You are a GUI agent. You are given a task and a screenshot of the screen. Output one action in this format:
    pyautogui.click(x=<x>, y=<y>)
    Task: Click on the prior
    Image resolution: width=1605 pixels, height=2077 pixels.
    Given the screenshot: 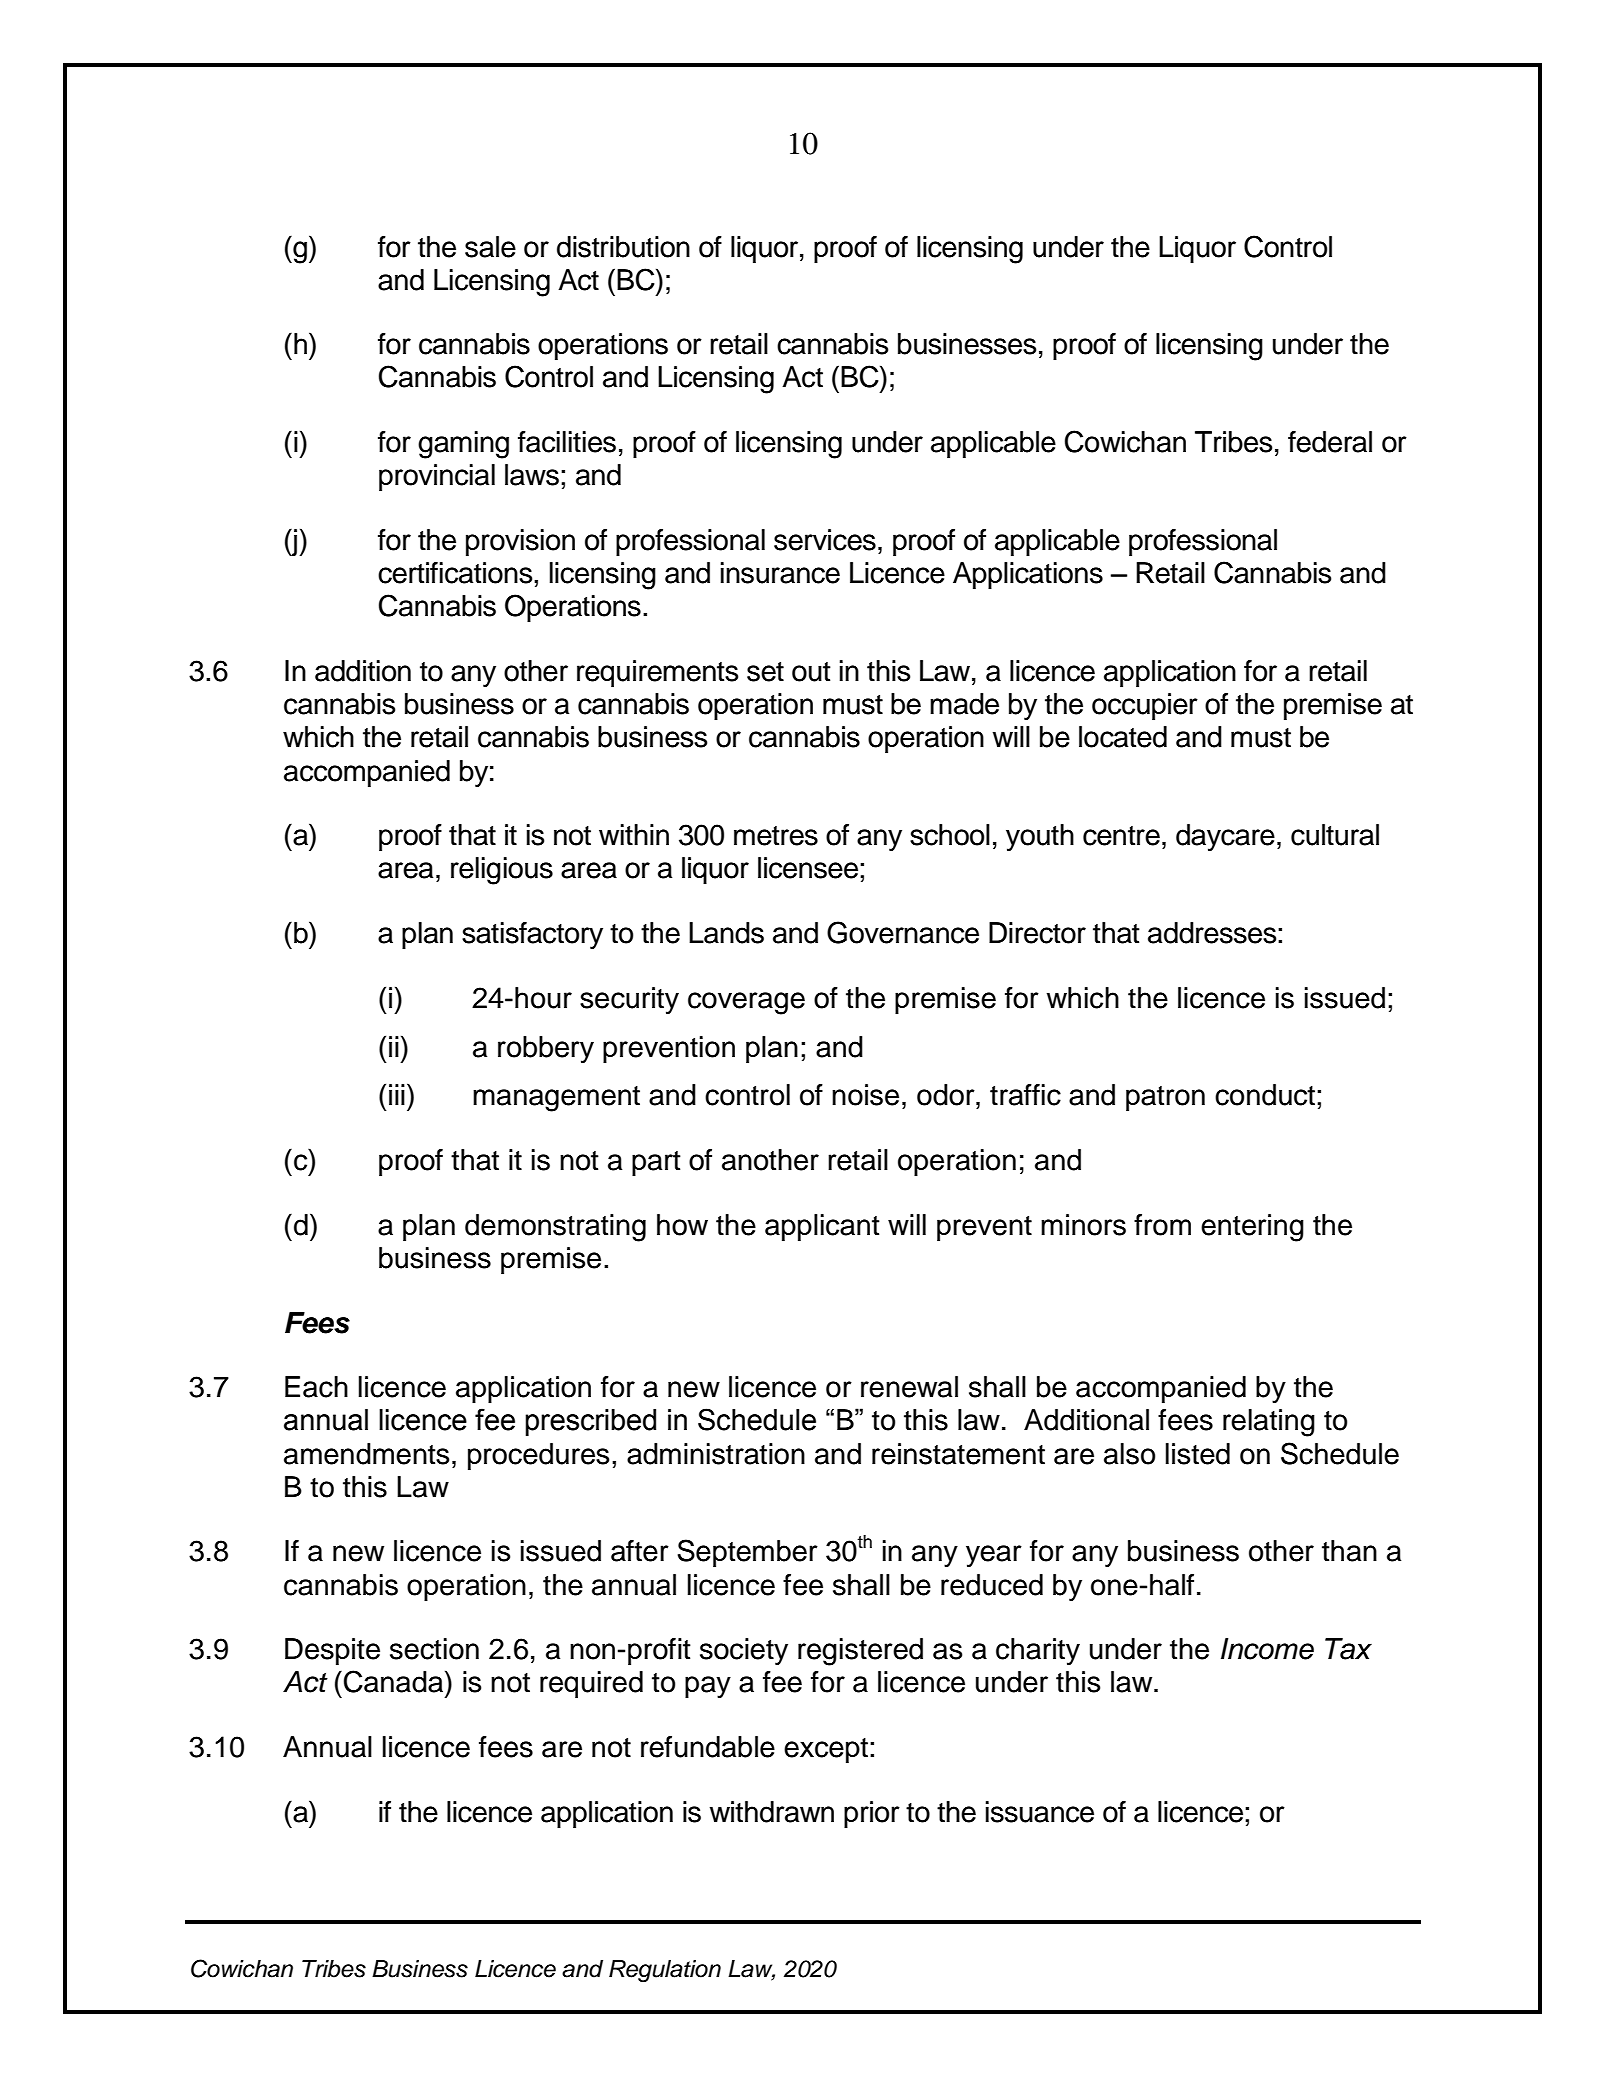 What is the action you would take?
    pyautogui.click(x=872, y=1814)
